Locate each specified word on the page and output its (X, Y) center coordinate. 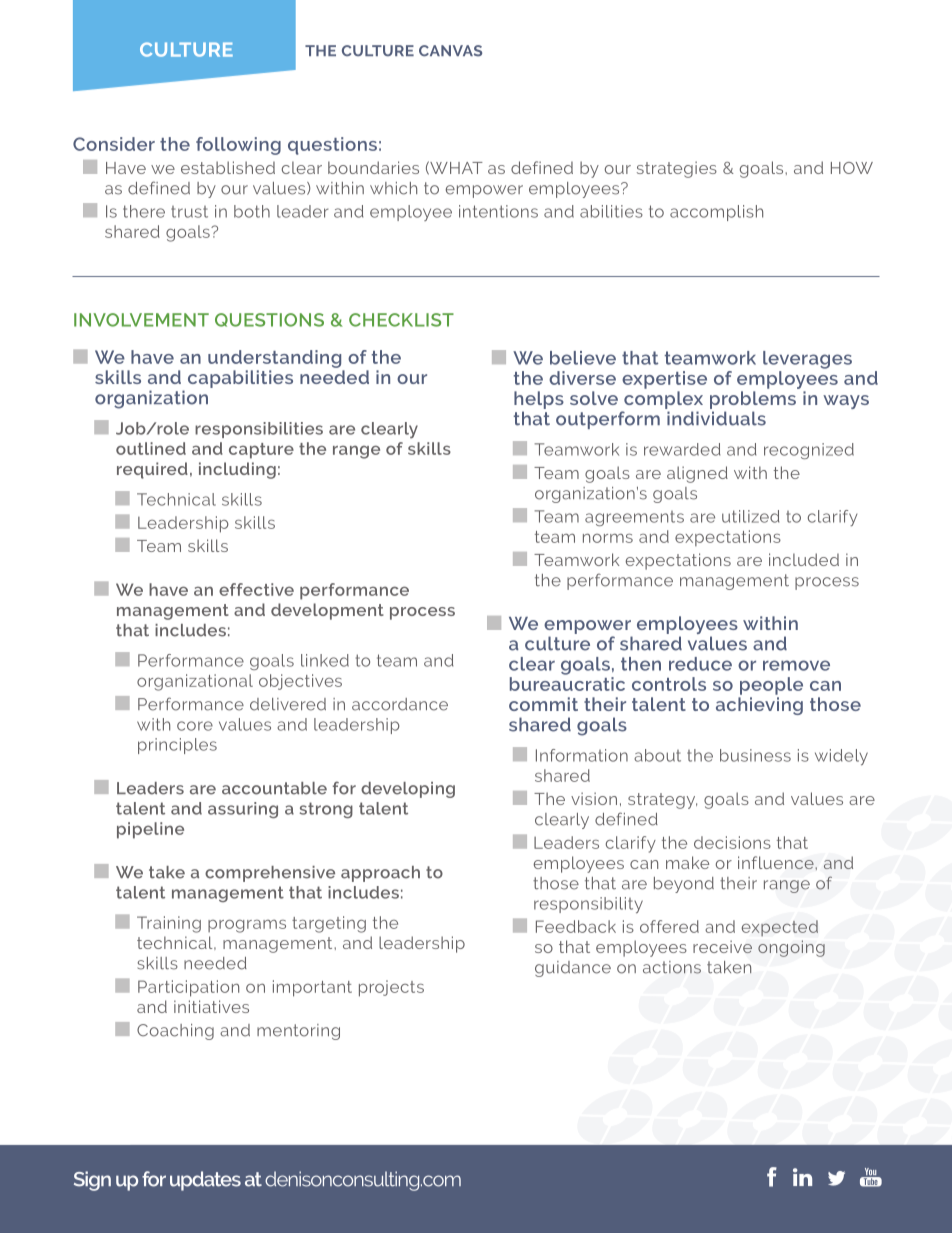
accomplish (716, 213)
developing (408, 790)
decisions (732, 842)
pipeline (150, 830)
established (228, 167)
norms (608, 538)
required (152, 470)
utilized (751, 516)
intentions (498, 211)
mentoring (298, 1032)
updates (205, 1181)
